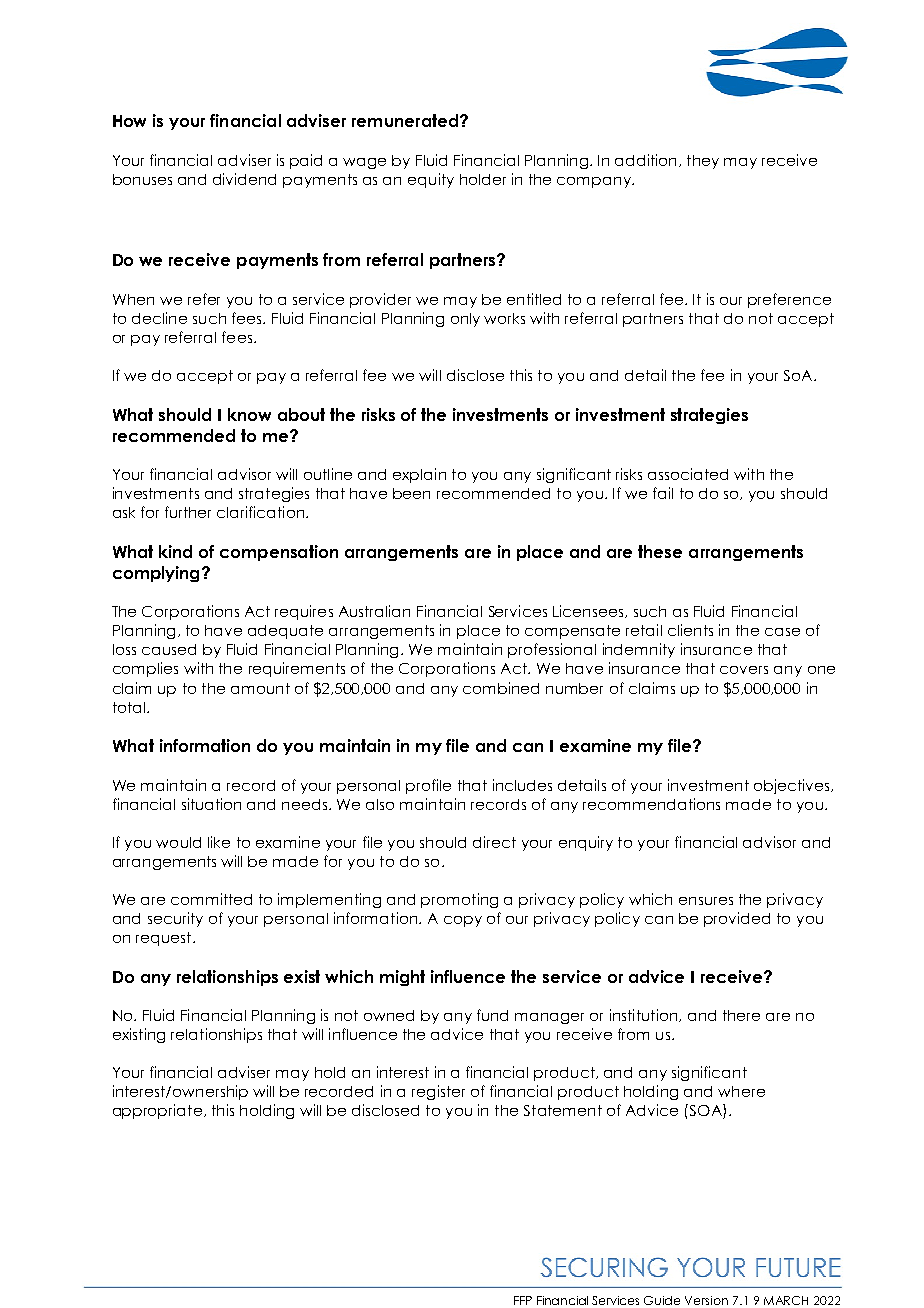 Image resolution: width=924 pixels, height=1308 pixels. What do you see at coordinates (260, 688) in the document?
I see `amount` at bounding box center [260, 688].
